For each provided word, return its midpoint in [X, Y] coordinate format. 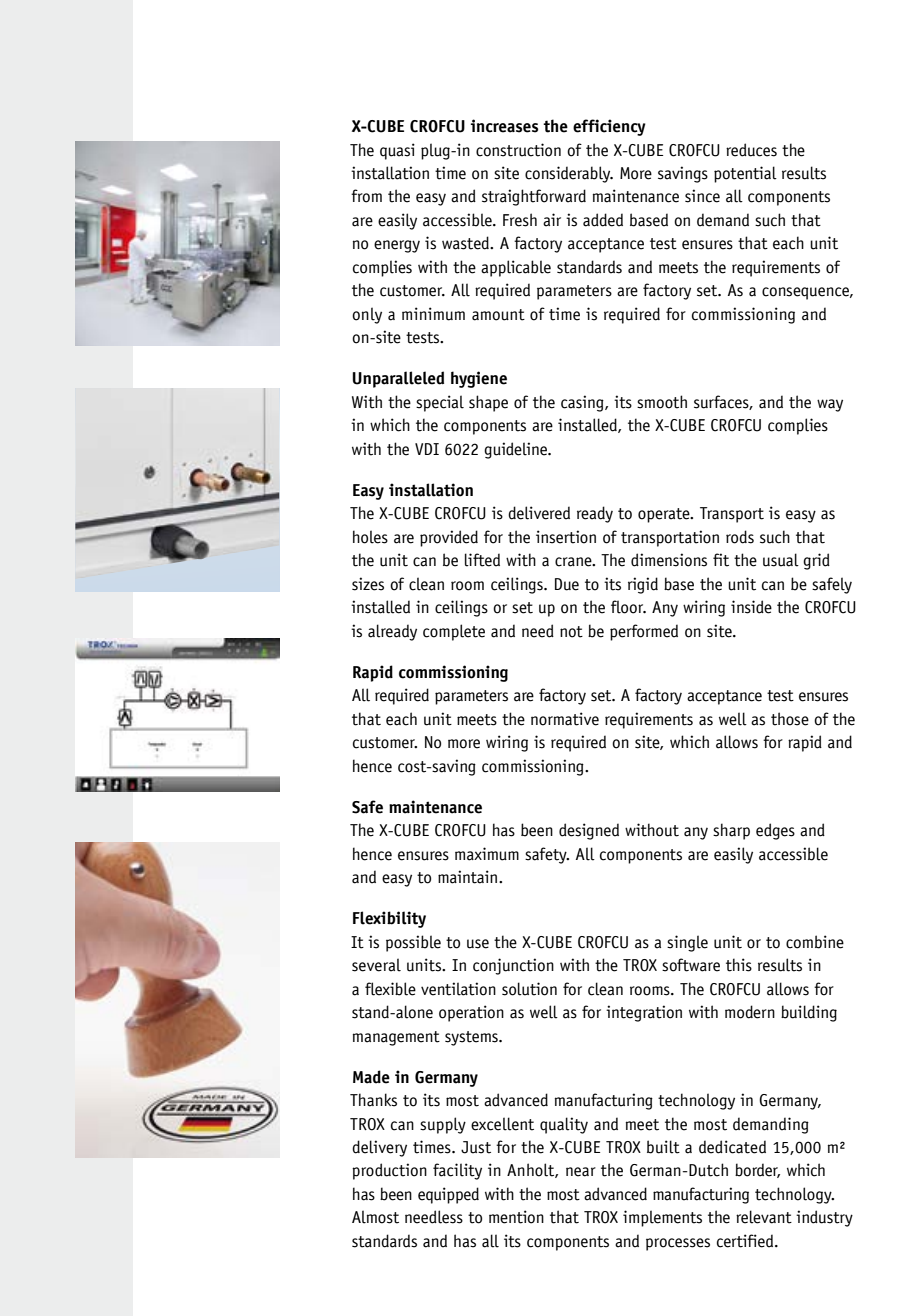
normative [565, 719]
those [790, 719]
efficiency [609, 127]
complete [454, 632]
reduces [751, 150]
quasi [397, 151]
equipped [448, 1195]
